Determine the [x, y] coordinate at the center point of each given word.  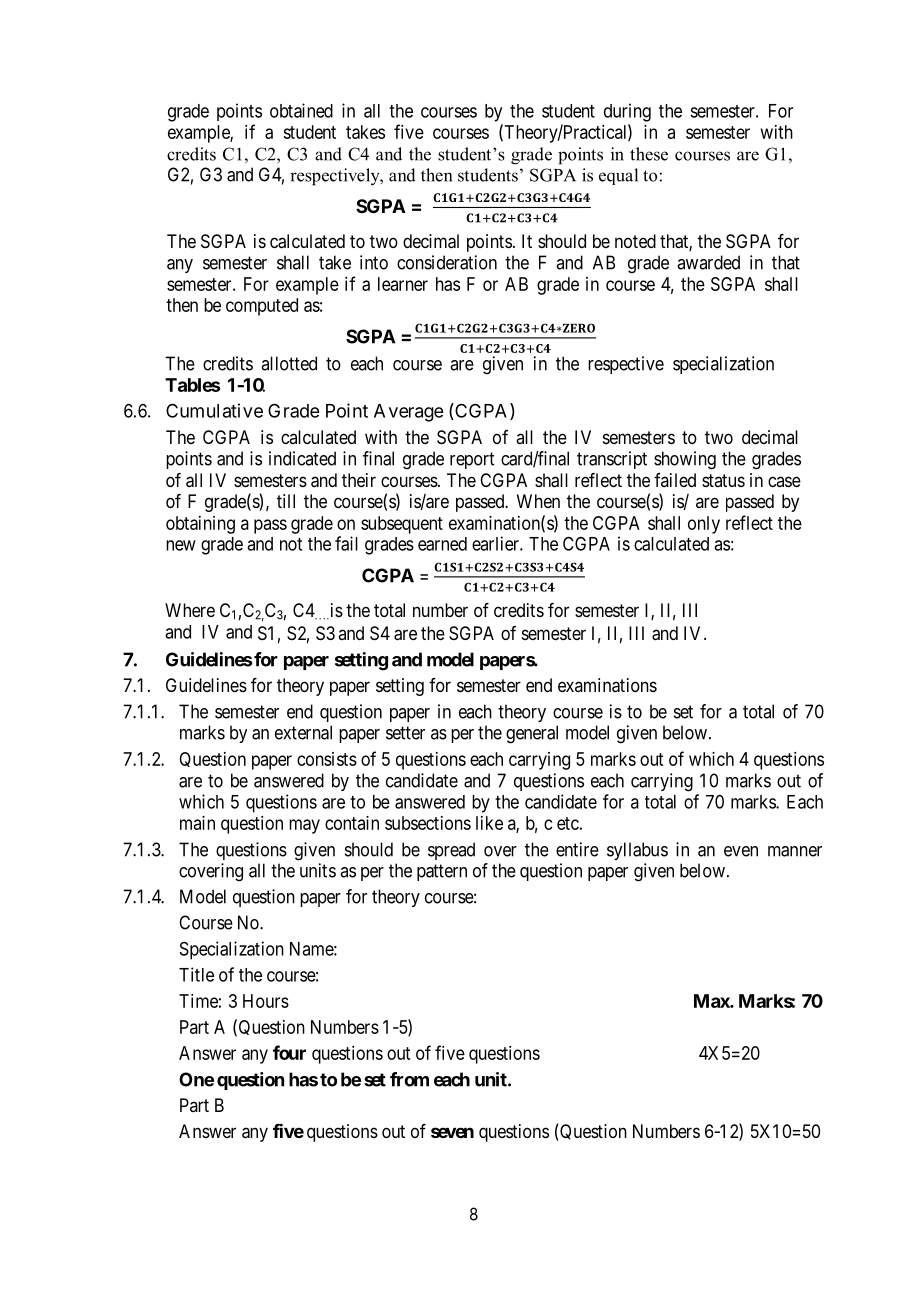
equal [618, 176]
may [304, 826]
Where [190, 610]
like [489, 823]
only [704, 525]
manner [795, 851]
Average [409, 413]
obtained [301, 110]
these [649, 154]
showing [685, 460]
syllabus [637, 851]
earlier [496, 543]
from [409, 1079]
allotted [289, 363]
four [289, 1052]
